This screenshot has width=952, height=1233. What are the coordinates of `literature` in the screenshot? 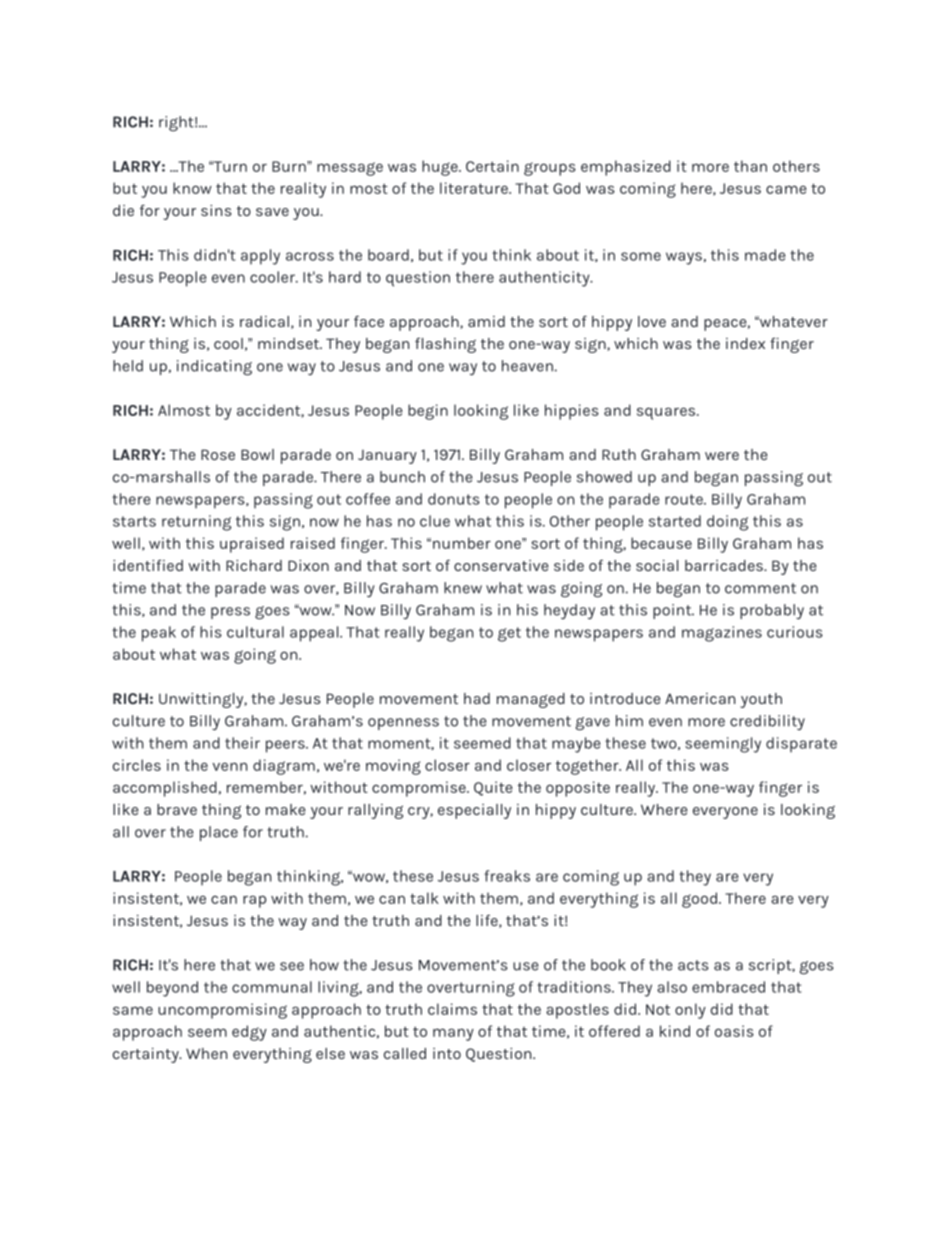 It's located at (475, 188).
